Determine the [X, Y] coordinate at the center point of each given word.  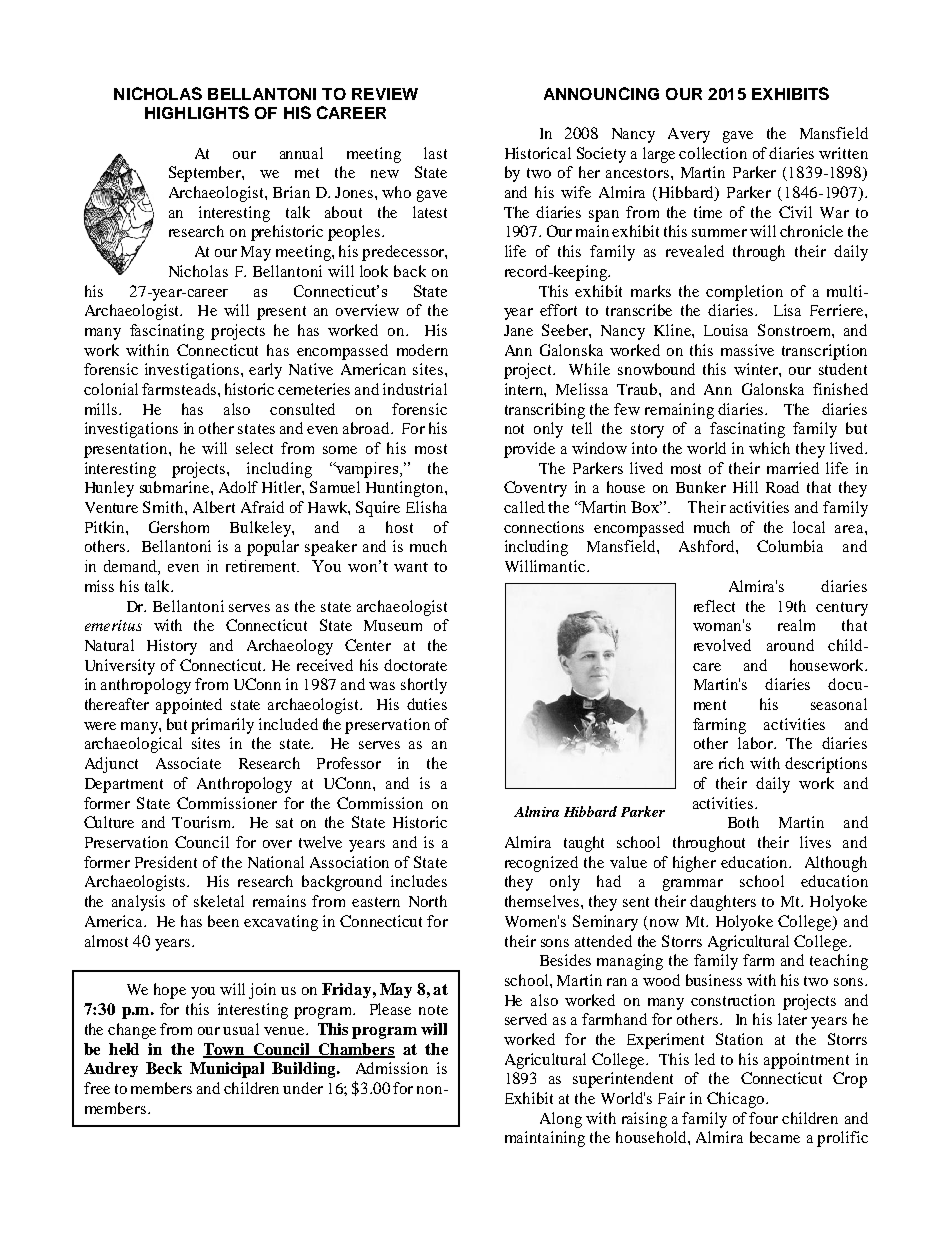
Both [743, 822]
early [265, 371]
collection [713, 153]
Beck [164, 1068]
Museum [393, 625]
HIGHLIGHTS [197, 112]
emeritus [113, 625]
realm [796, 625]
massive [747, 350]
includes [419, 881]
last [435, 153]
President [166, 862]
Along [561, 1120]
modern [422, 350]
